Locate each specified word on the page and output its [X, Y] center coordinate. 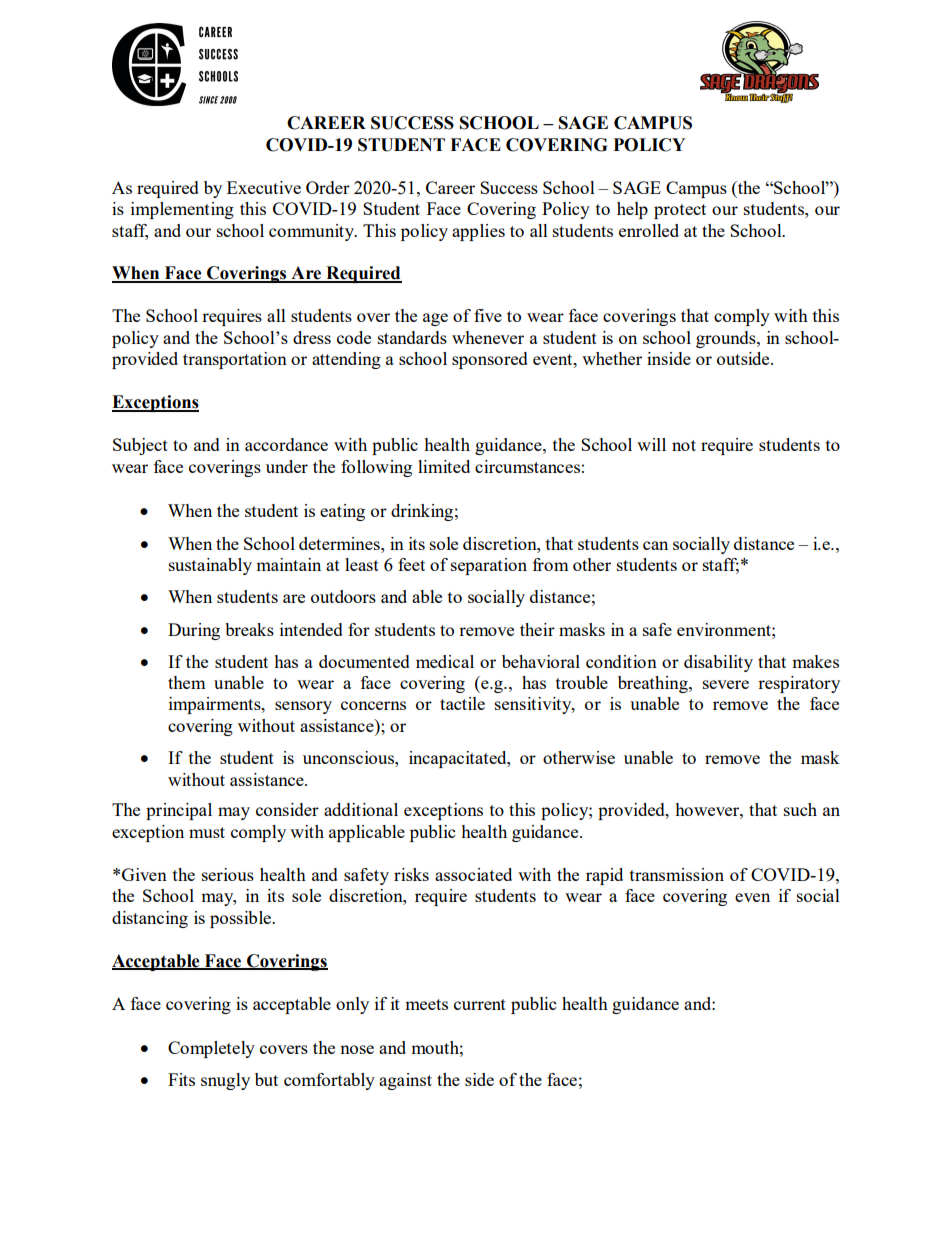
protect [680, 211]
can [655, 545]
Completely [211, 1049]
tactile [462, 703]
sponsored [490, 360]
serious [228, 874]
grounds [727, 339]
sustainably [210, 566]
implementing [182, 210]
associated [473, 874]
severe [726, 684]
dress [312, 337]
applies [478, 232]
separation [489, 566]
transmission [677, 874]
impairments [216, 705]
